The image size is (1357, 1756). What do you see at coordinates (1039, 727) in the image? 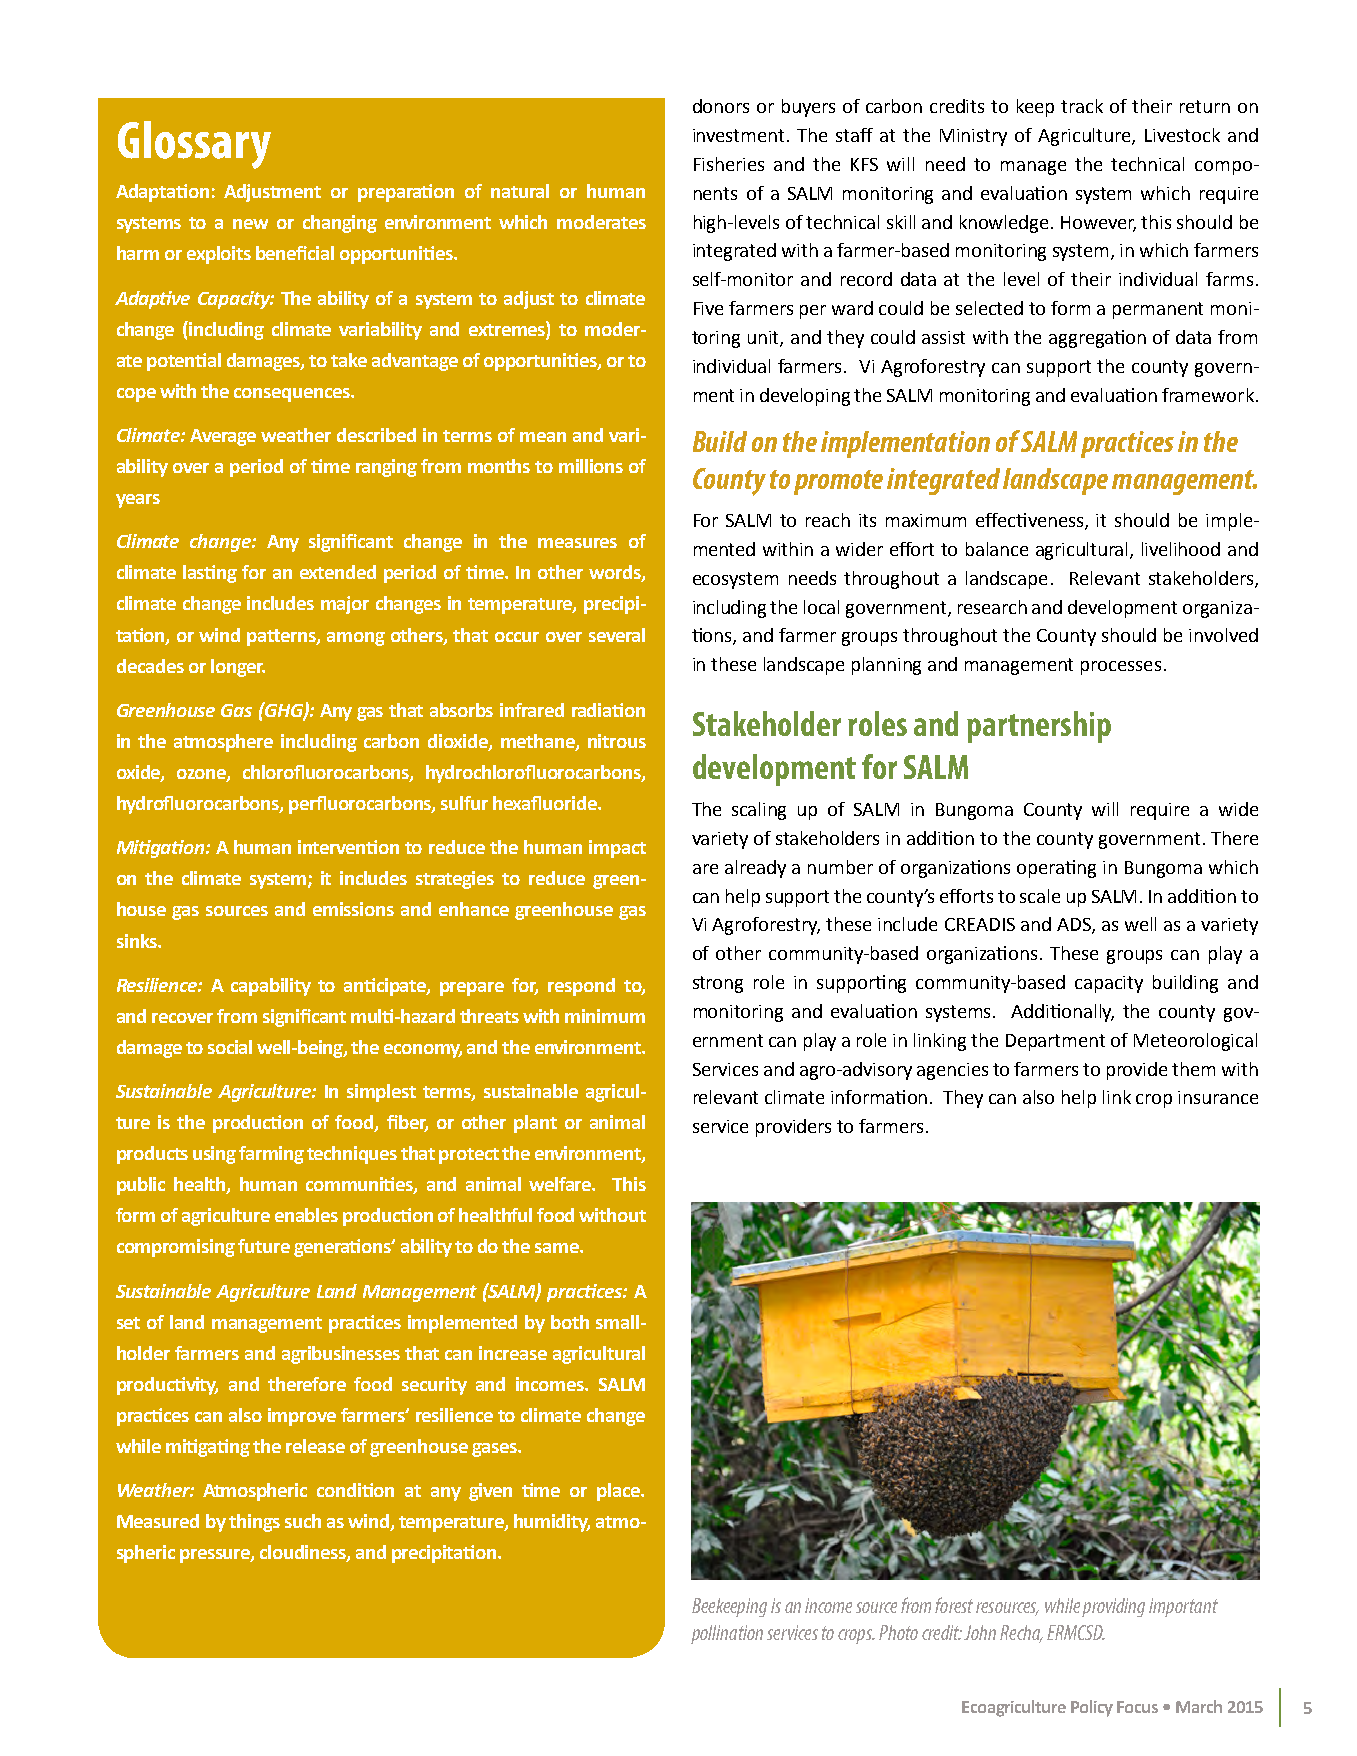
I see `partnership` at bounding box center [1039, 727].
